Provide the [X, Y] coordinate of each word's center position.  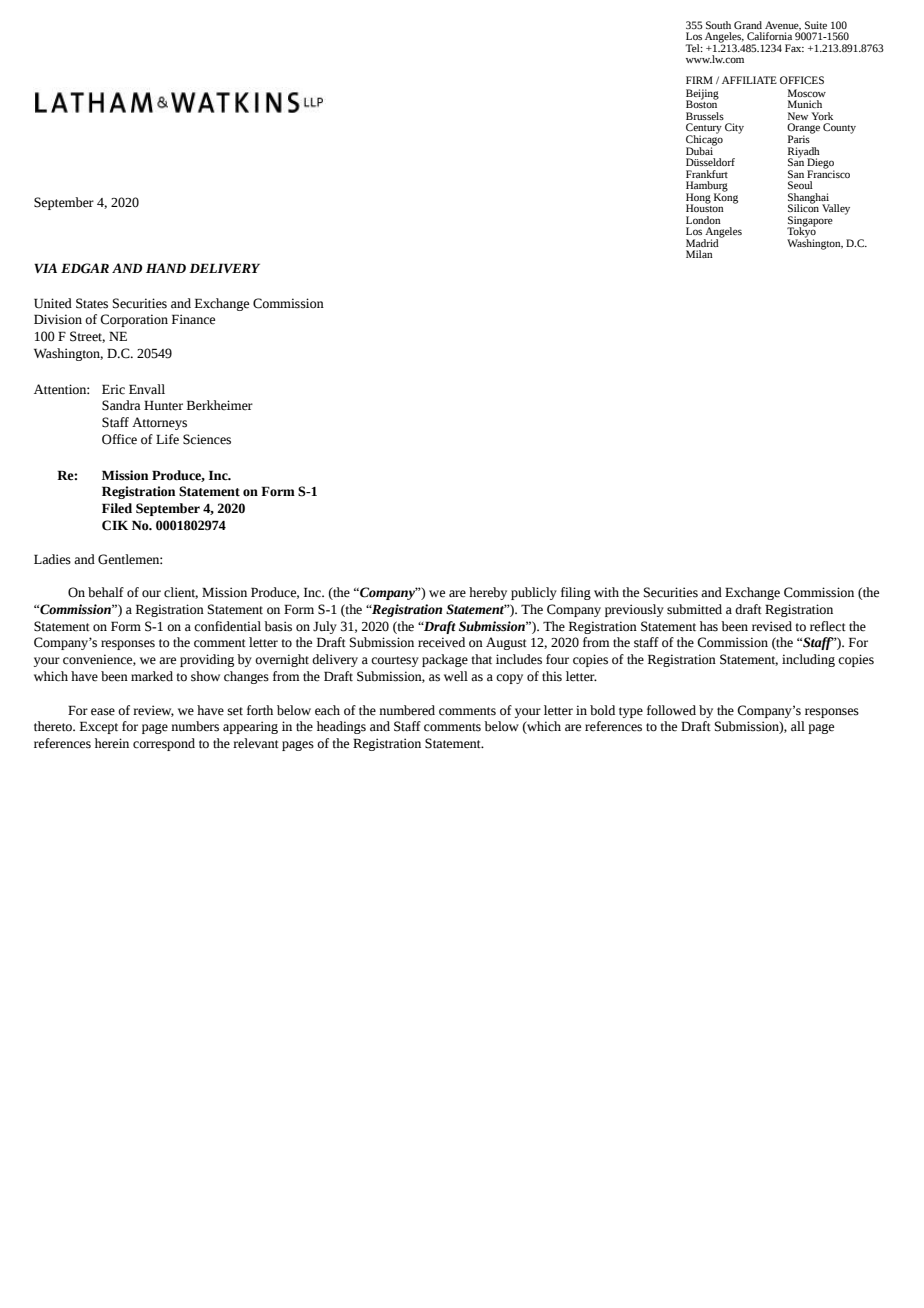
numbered [407, 710]
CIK [115, 525]
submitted [694, 609]
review [153, 711]
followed [671, 710]
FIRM [699, 80]
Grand [748, 25]
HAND [166, 268]
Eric [113, 389]
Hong [698, 199]
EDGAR [85, 268]
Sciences [207, 439]
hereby [488, 593]
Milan [699, 254]
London [703, 220]
